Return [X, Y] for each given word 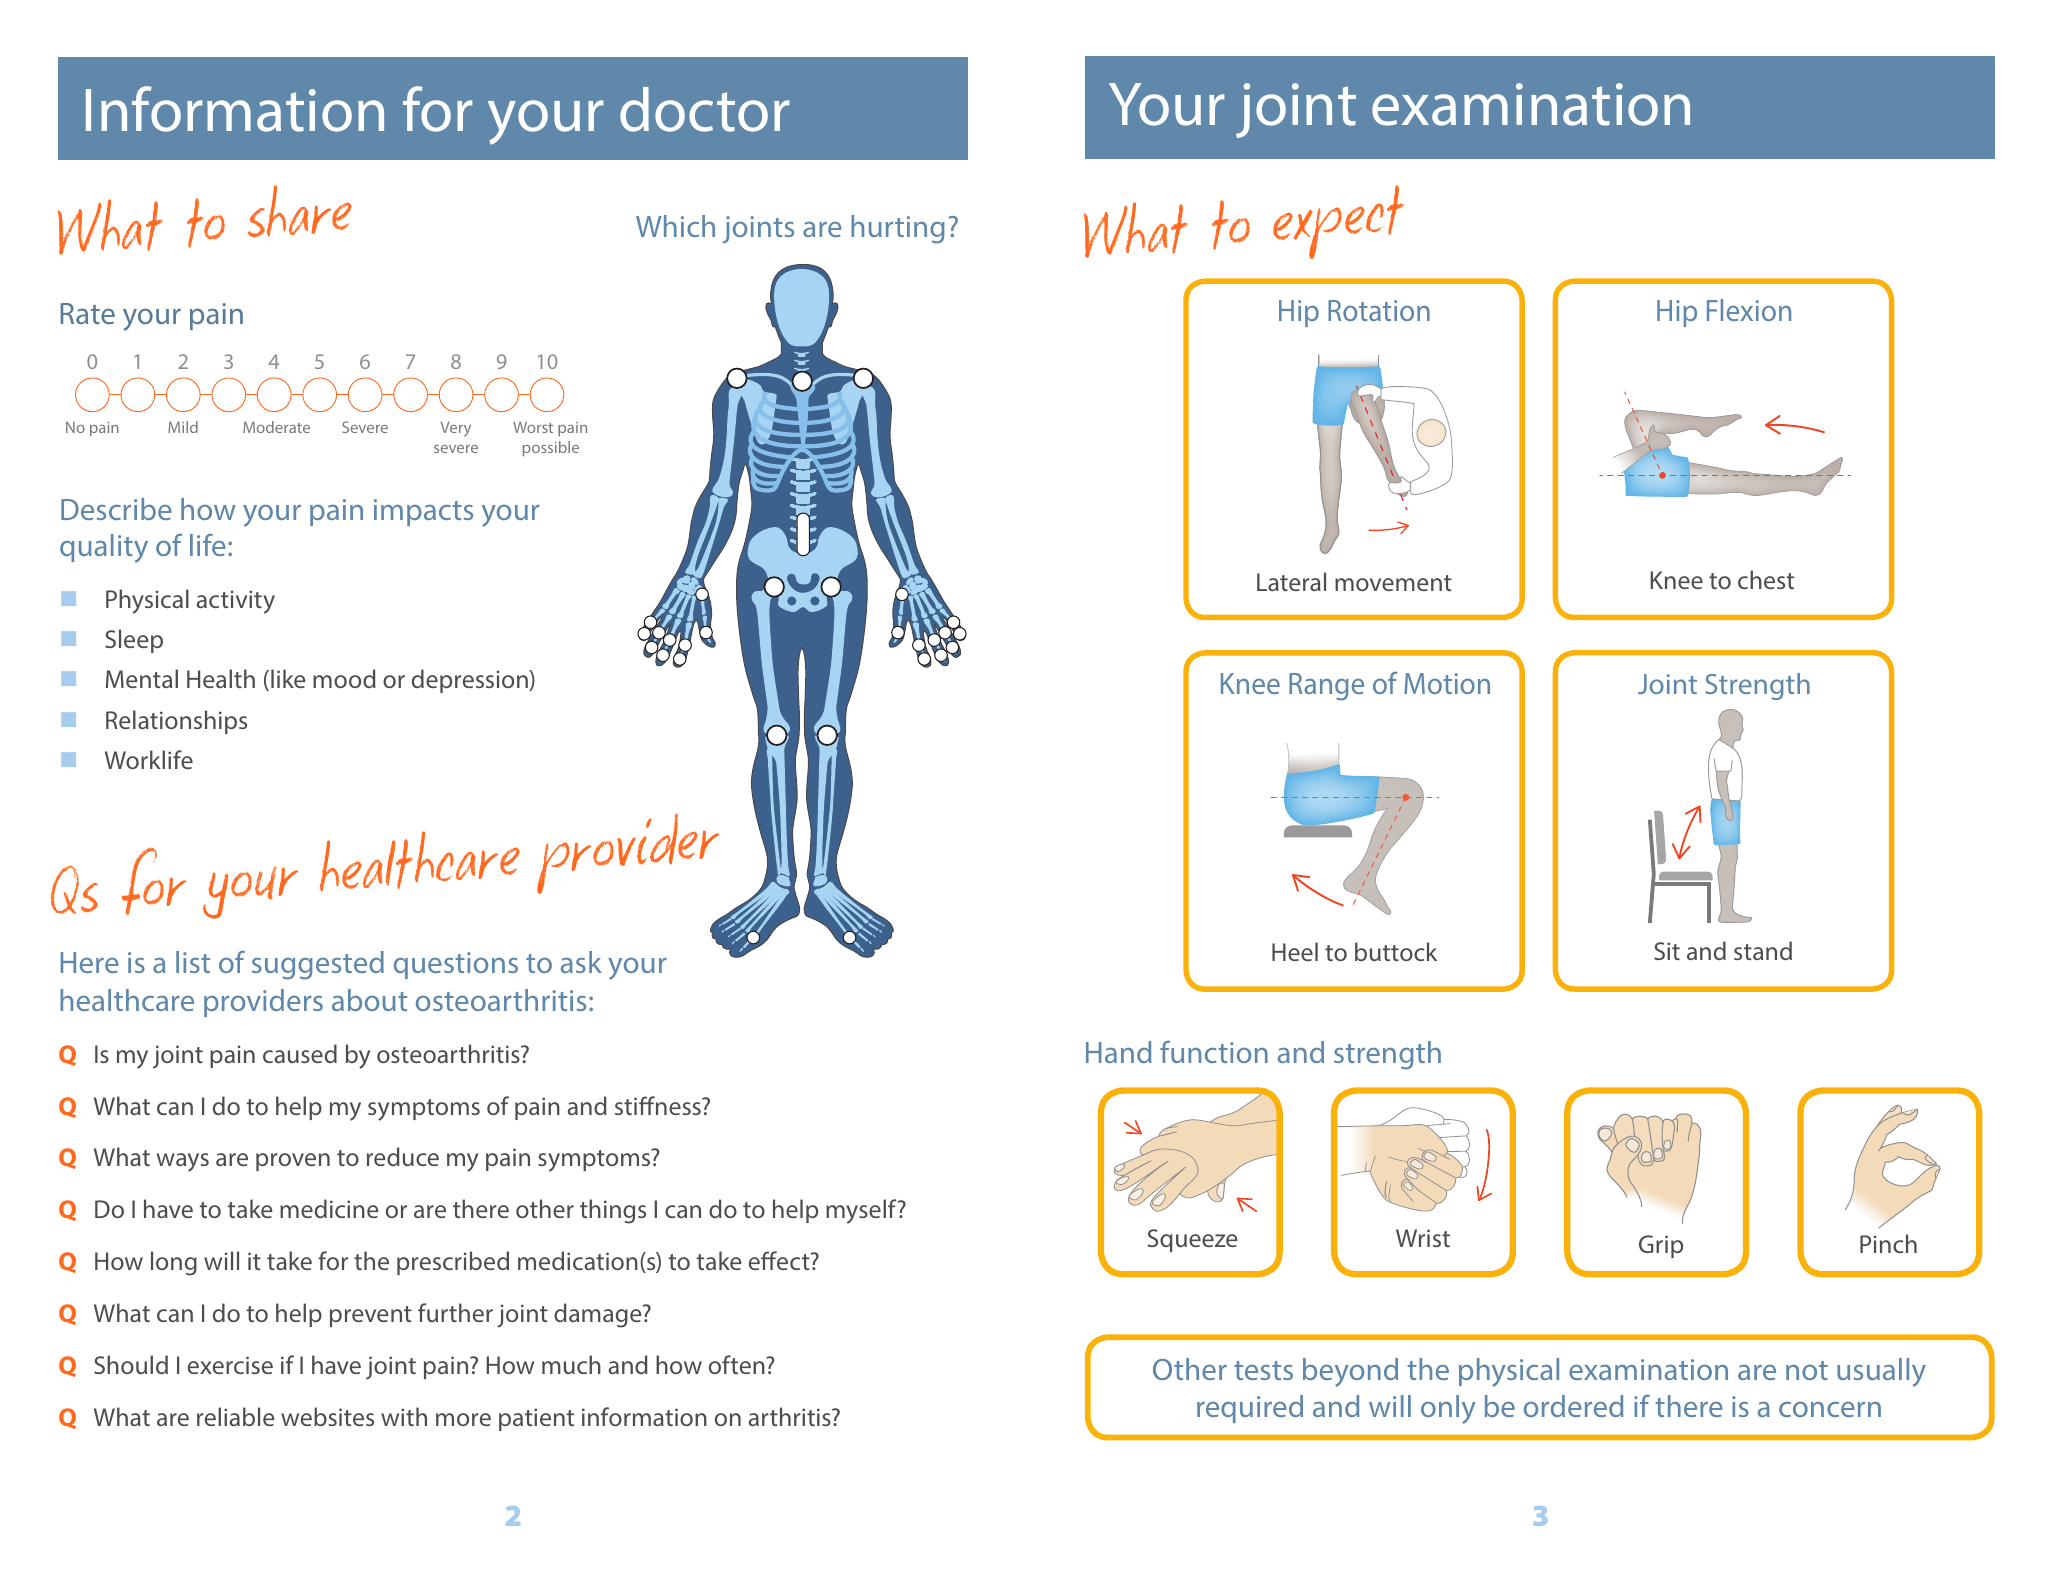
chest [1766, 579]
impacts [423, 512]
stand [1763, 950]
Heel [1295, 951]
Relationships [176, 722]
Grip [1661, 1246]
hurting [898, 229]
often [738, 1364]
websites [327, 1416]
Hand [1118, 1052]
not [1807, 1370]
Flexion [1749, 310]
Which [675, 226]
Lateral [1291, 581]
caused [300, 1053]
